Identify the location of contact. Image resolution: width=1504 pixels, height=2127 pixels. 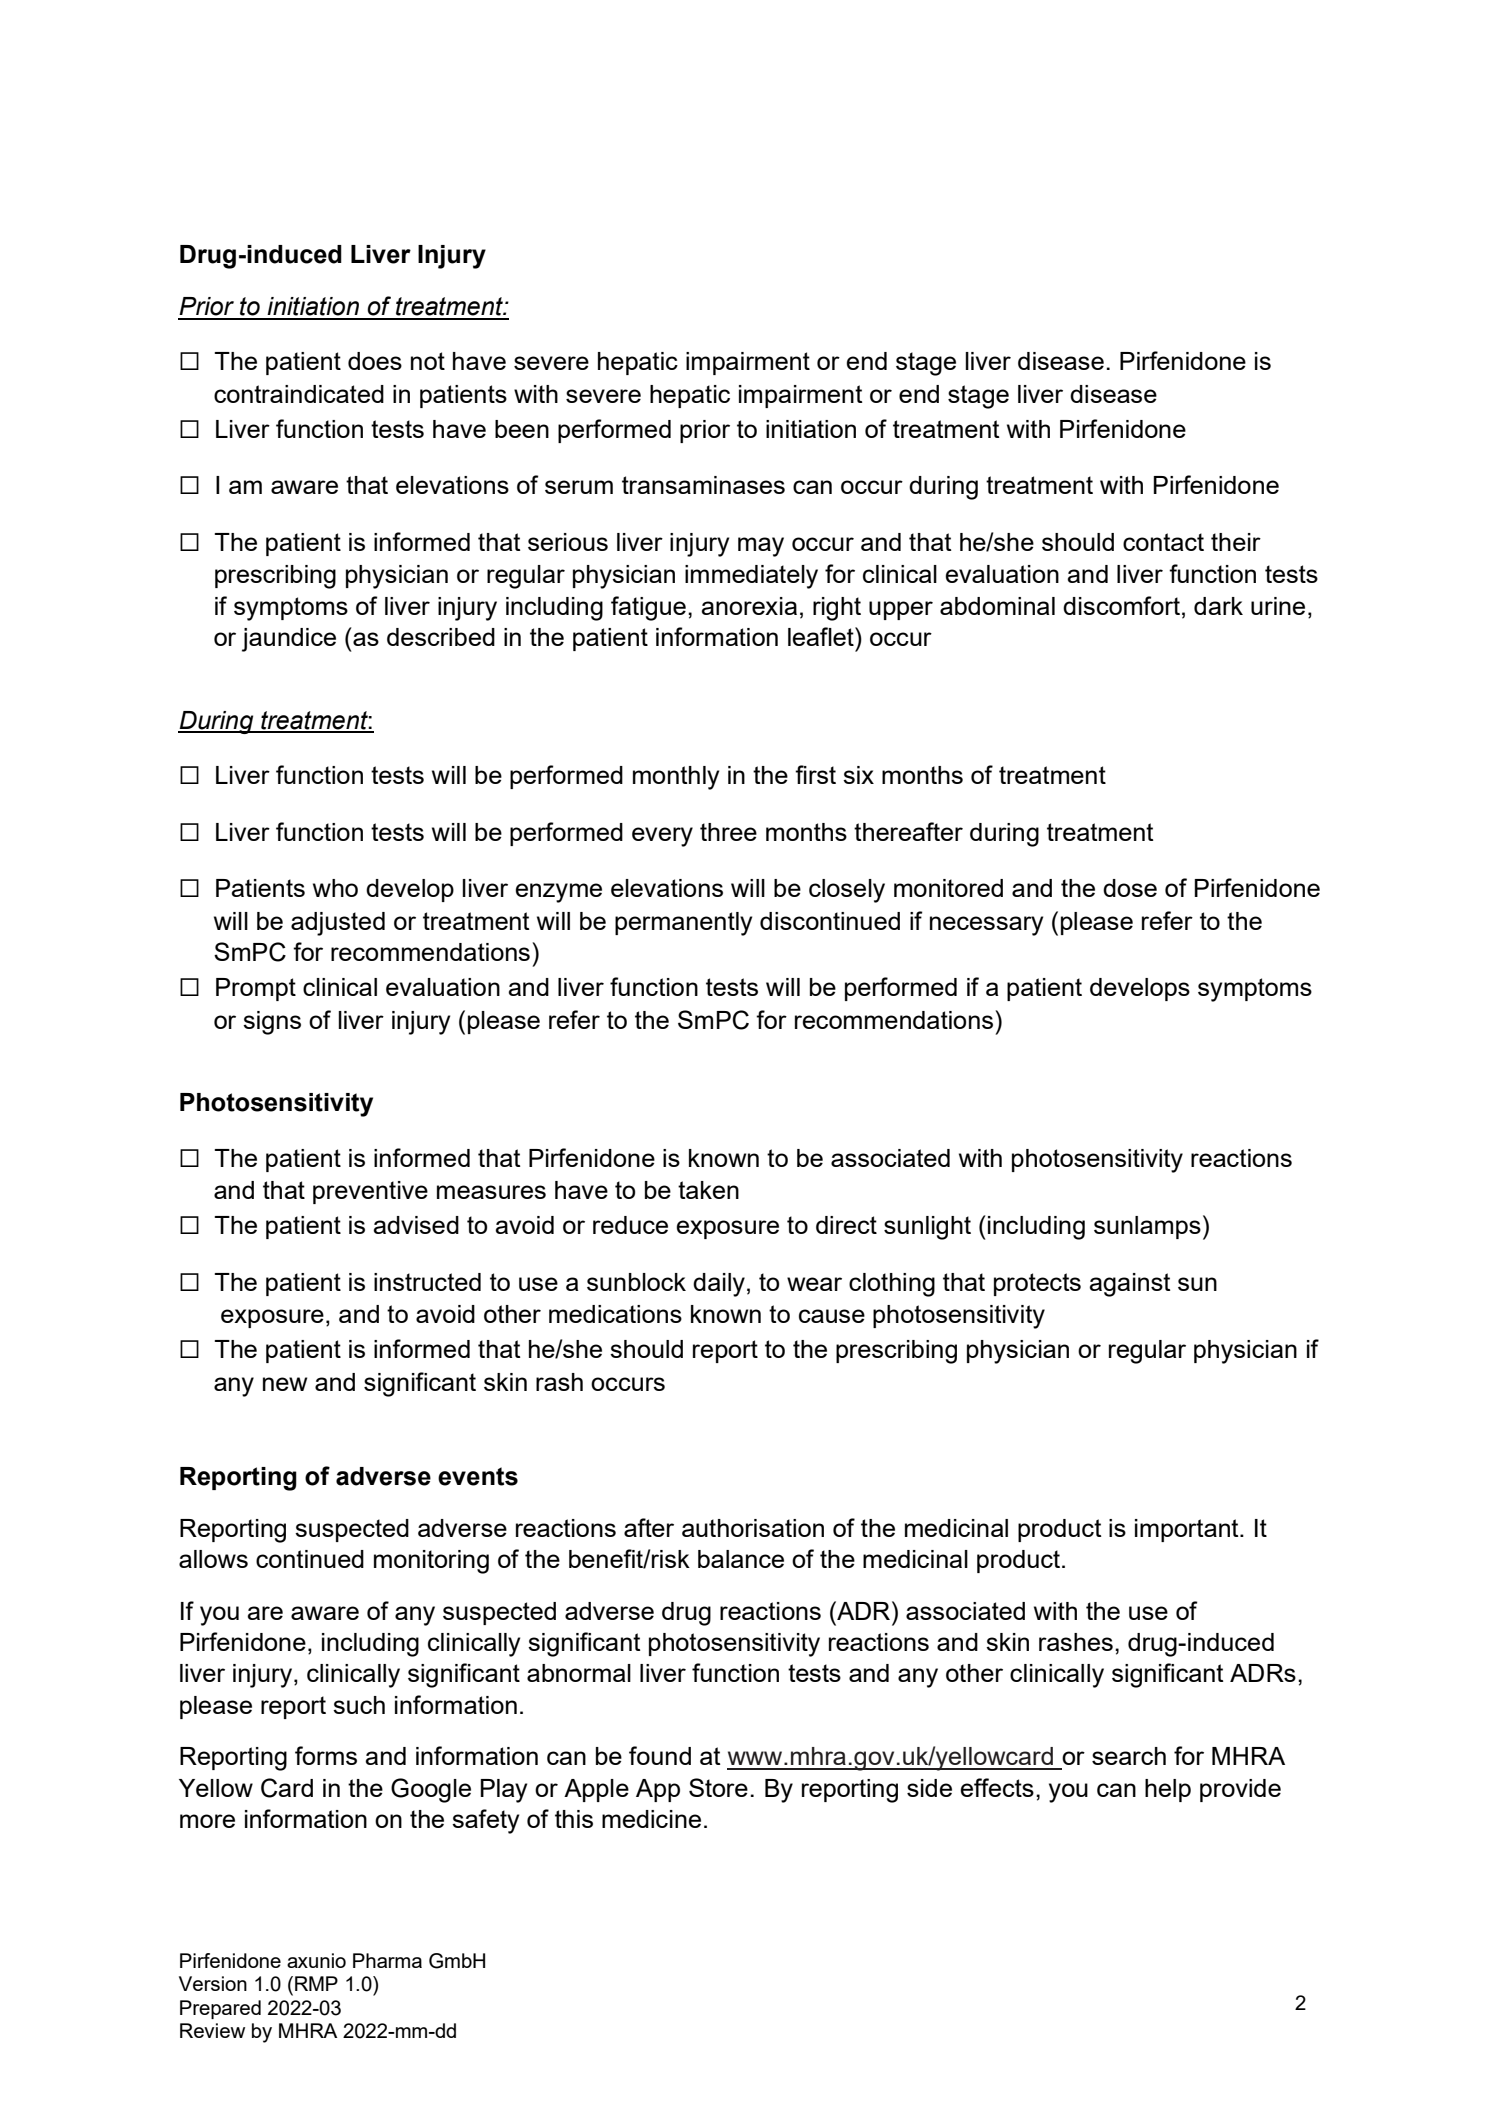
(1163, 542).
